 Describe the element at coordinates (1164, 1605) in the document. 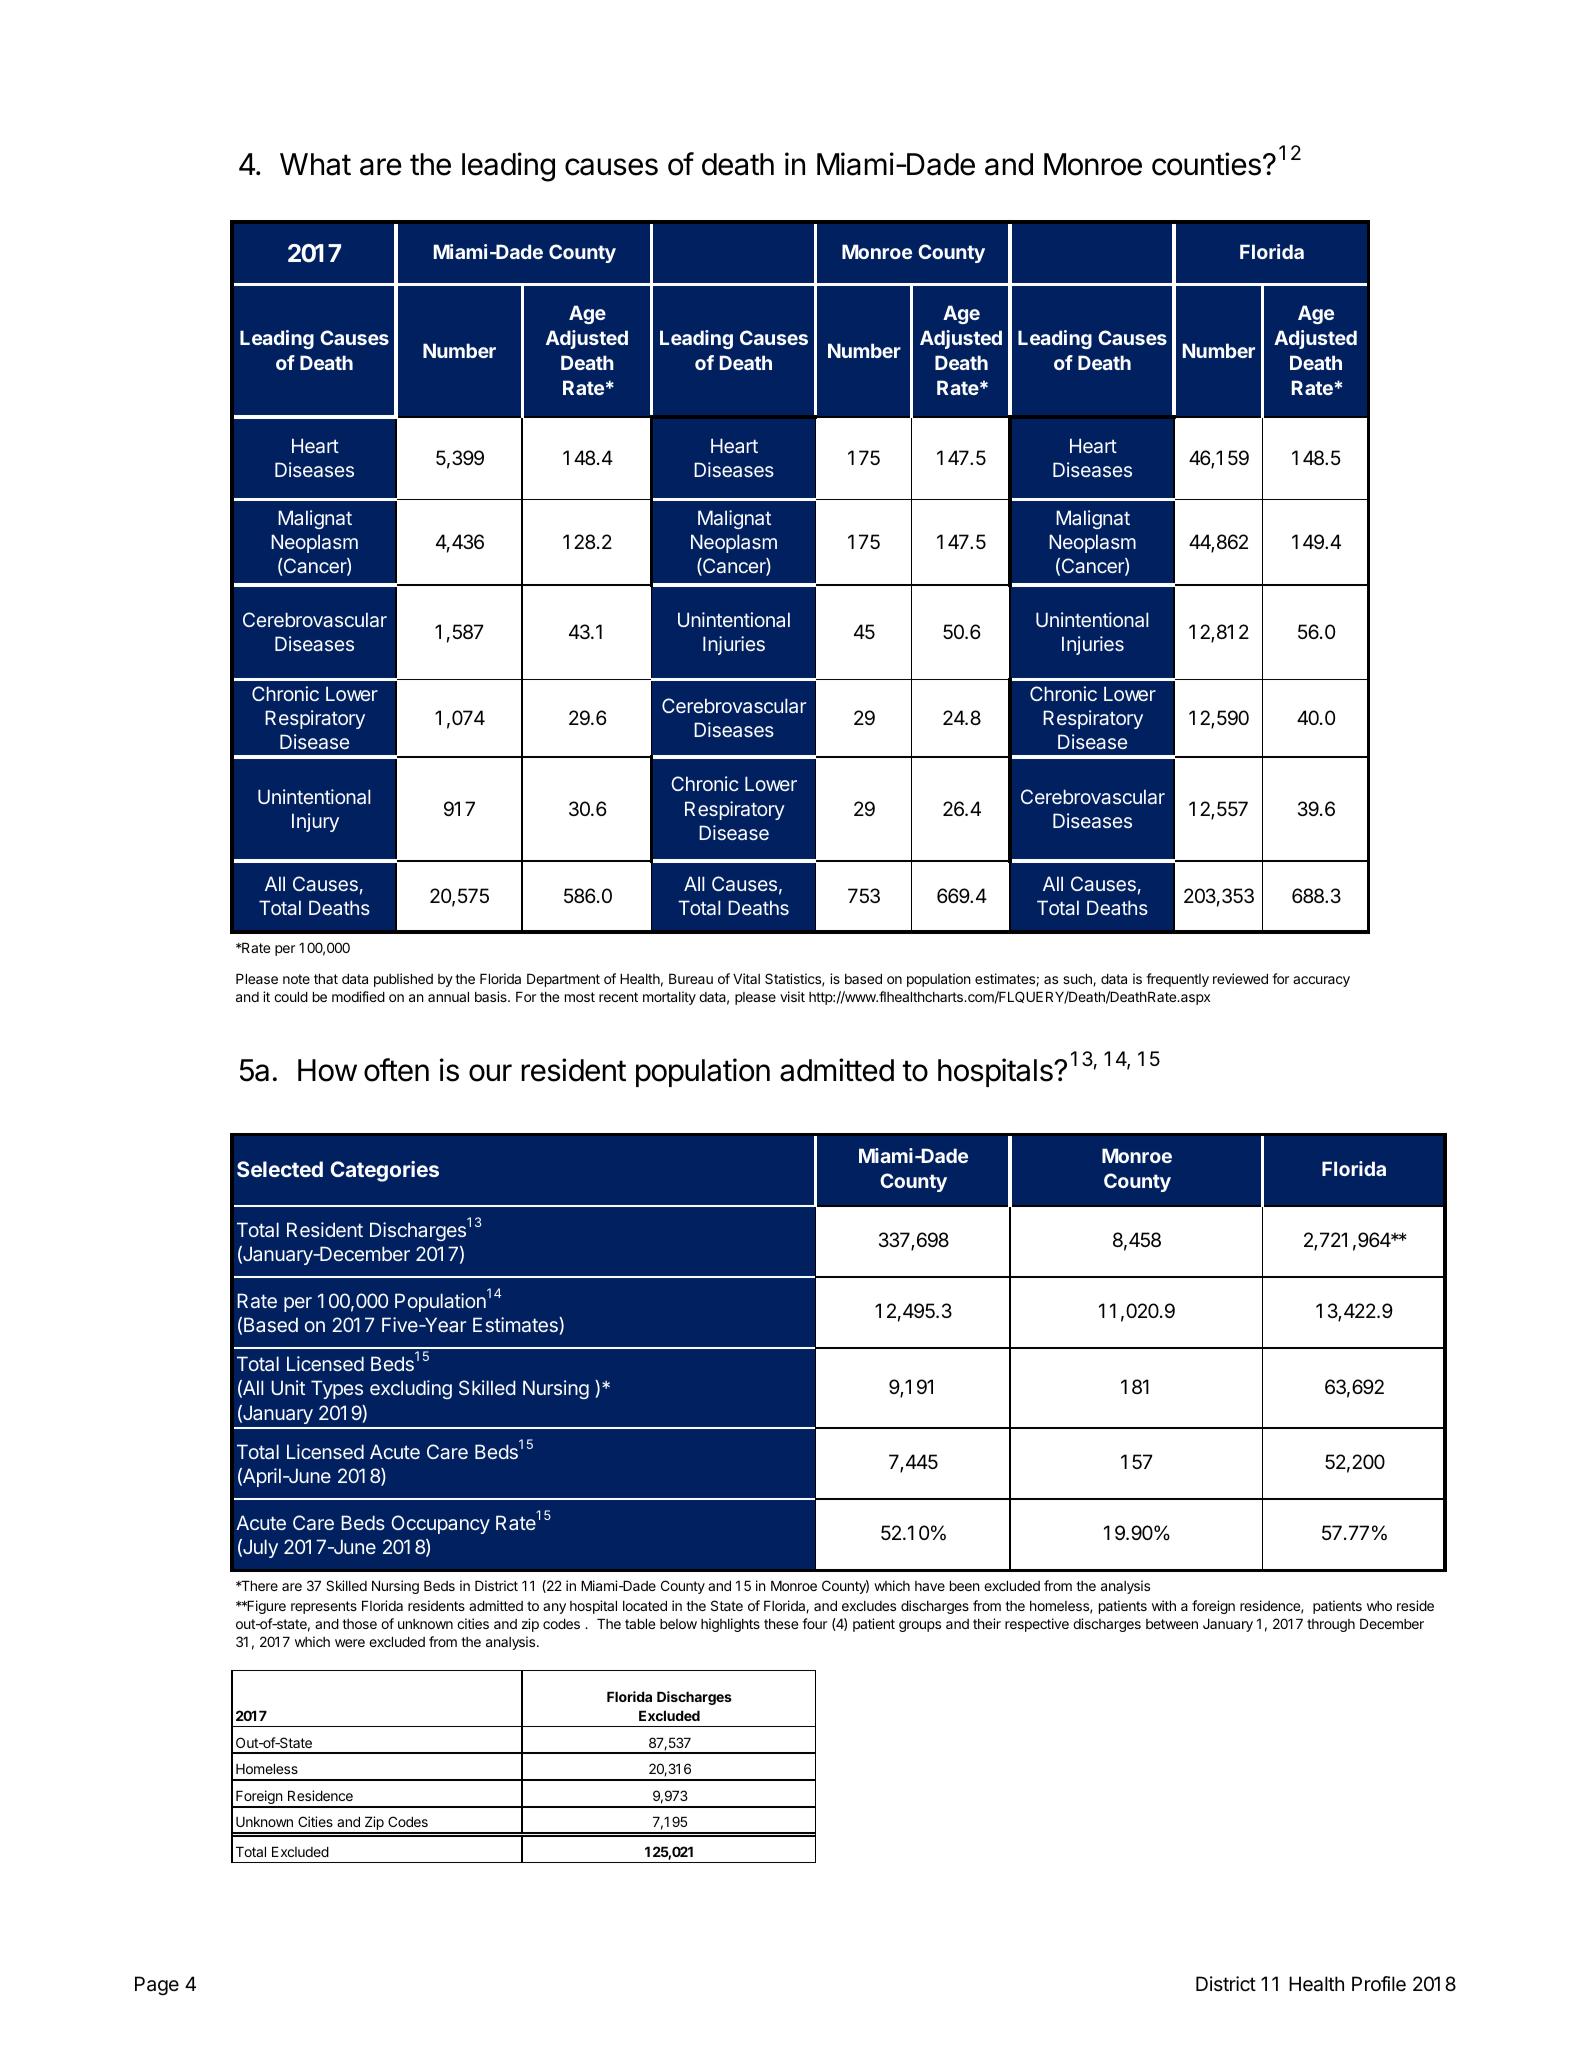

I see `with` at that location.
